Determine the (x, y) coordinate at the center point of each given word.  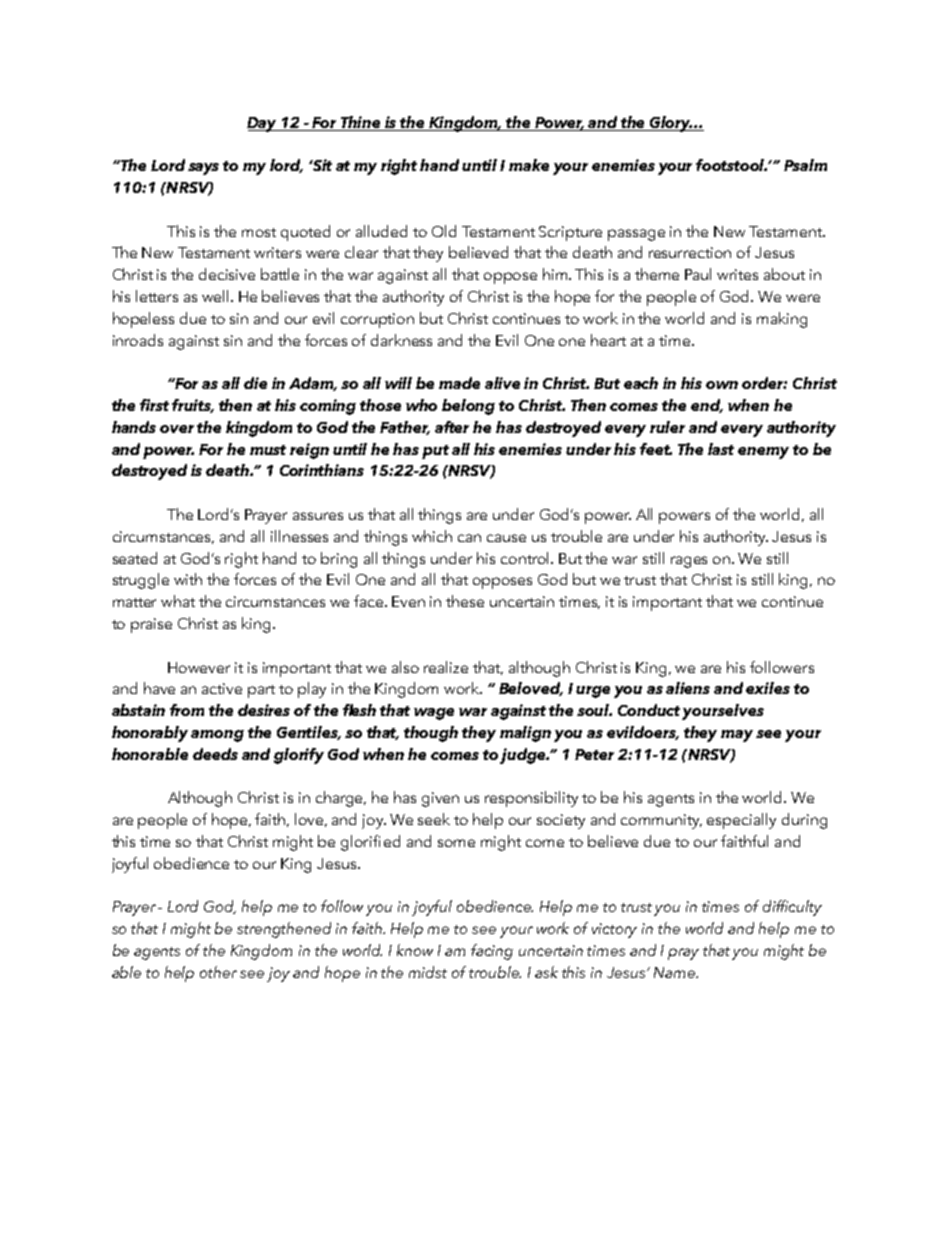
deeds (215, 754)
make (529, 165)
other (218, 972)
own (722, 385)
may (737, 736)
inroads (138, 340)
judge (524, 756)
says (203, 169)
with (188, 579)
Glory (671, 124)
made (459, 383)
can (469, 538)
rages (689, 562)
